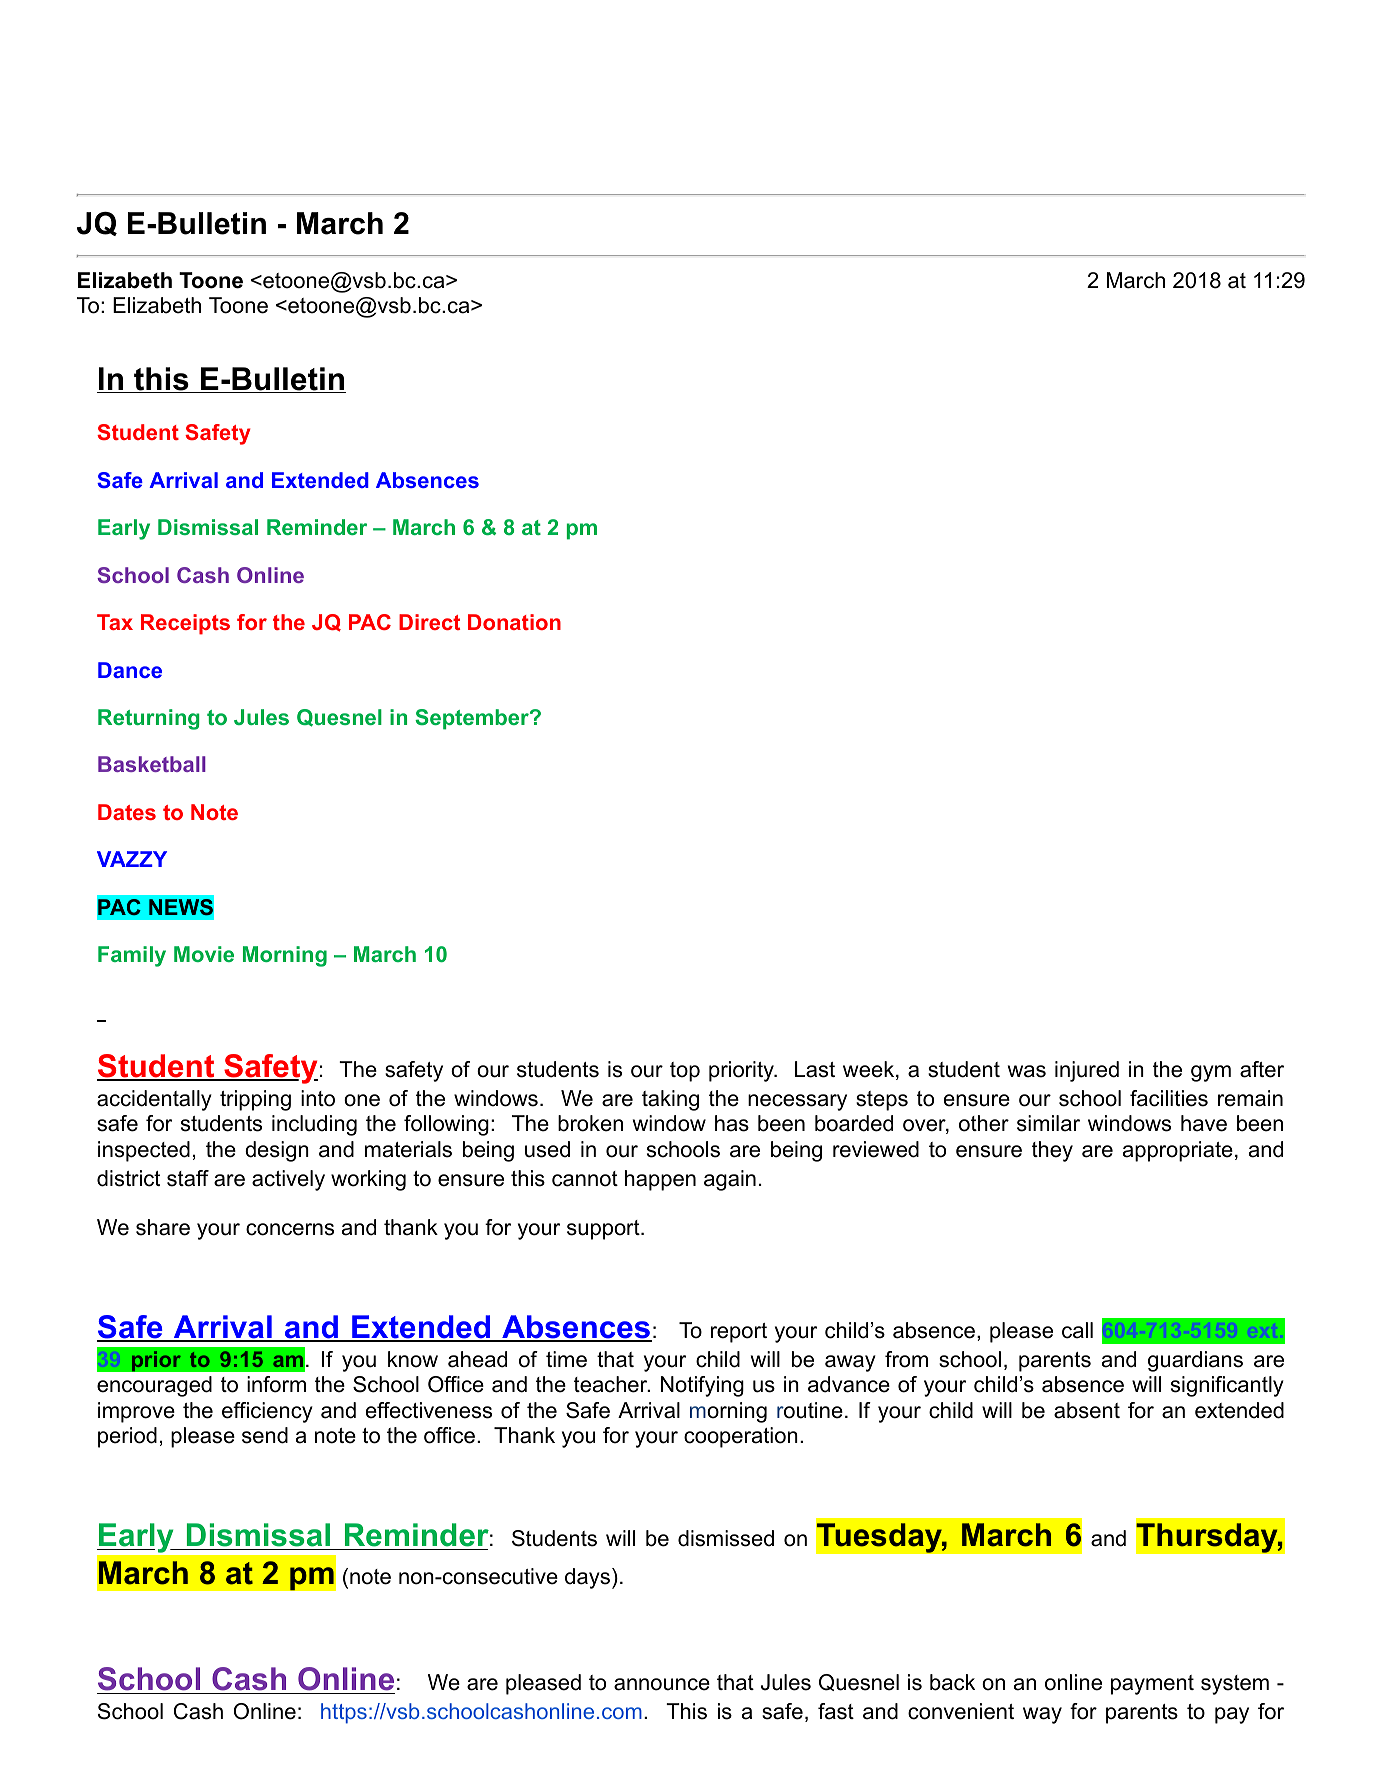 This image has height=1787, width=1380. Describe the element at coordinates (276, 1384) in the image. I see `inform` at that location.
